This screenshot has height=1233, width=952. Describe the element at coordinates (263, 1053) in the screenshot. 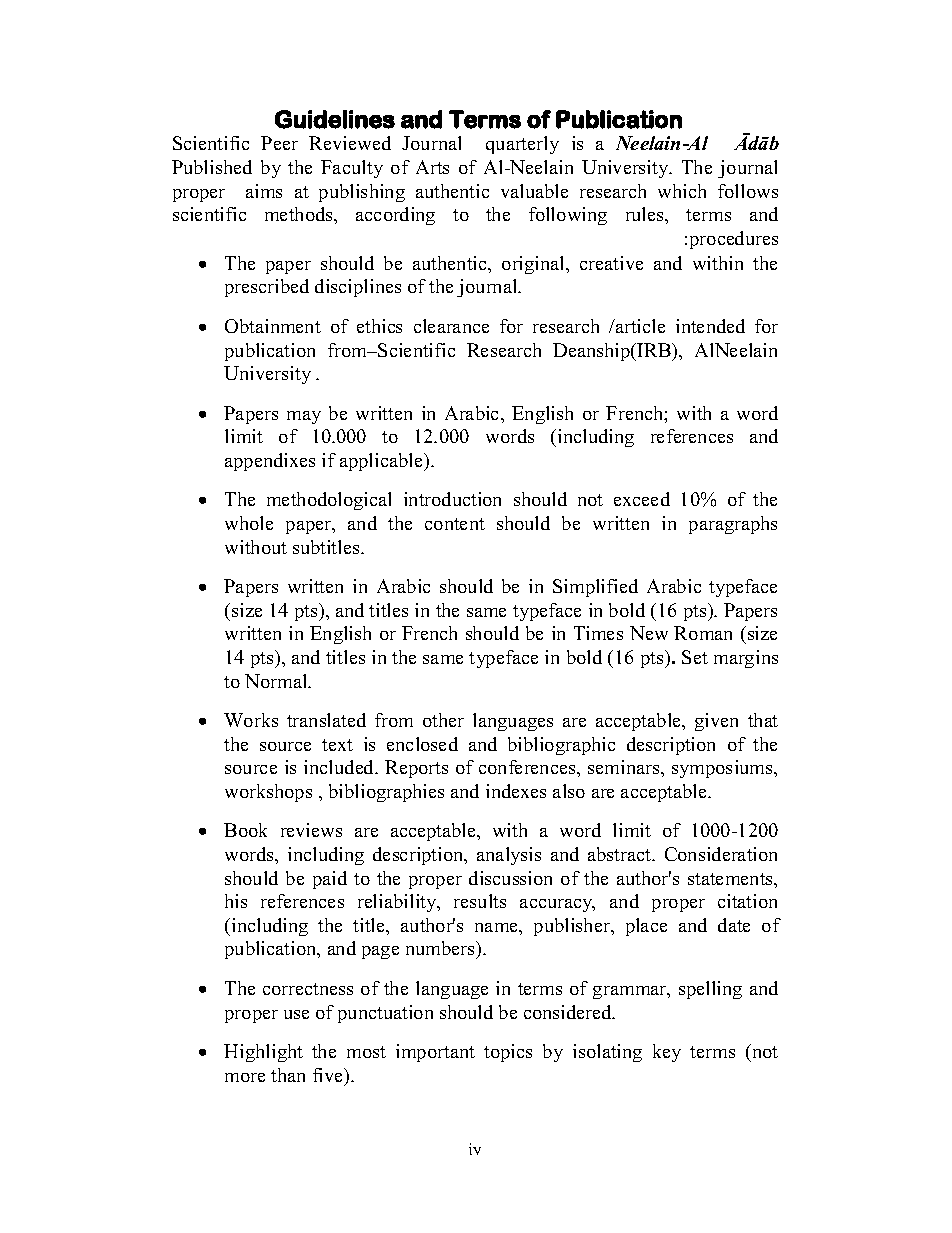

I see `Highlight` at that location.
